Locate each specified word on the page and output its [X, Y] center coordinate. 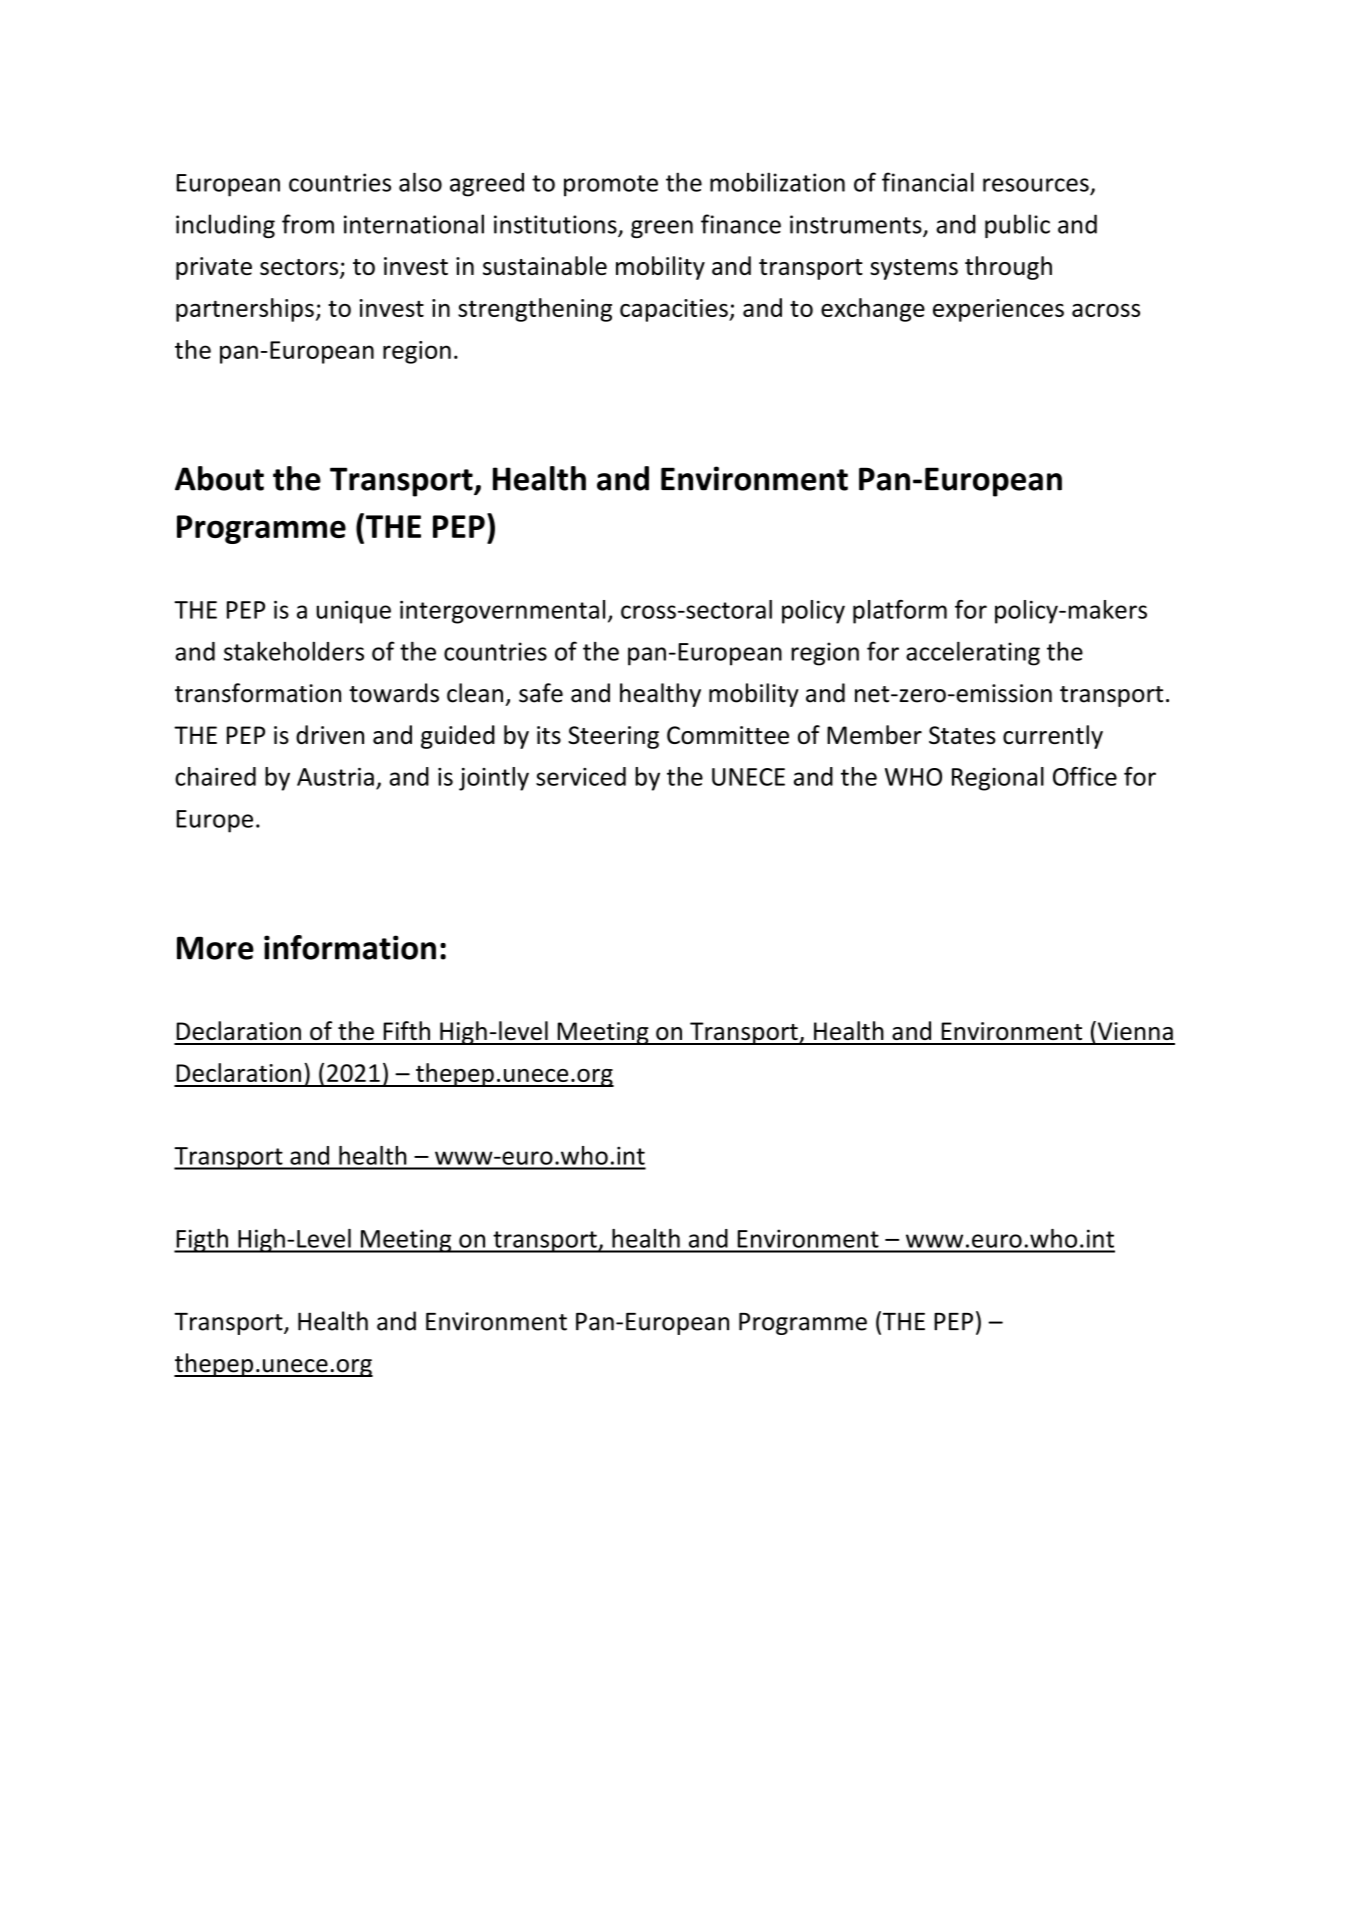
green [662, 229]
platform [900, 612]
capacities [675, 310]
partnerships [245, 310]
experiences [998, 310]
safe [541, 693]
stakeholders [294, 651]
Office [1085, 776]
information [350, 947]
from [308, 224]
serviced [581, 776]
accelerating [973, 653]
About [219, 478]
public [1017, 226]
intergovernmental [502, 612]
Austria [335, 777]
